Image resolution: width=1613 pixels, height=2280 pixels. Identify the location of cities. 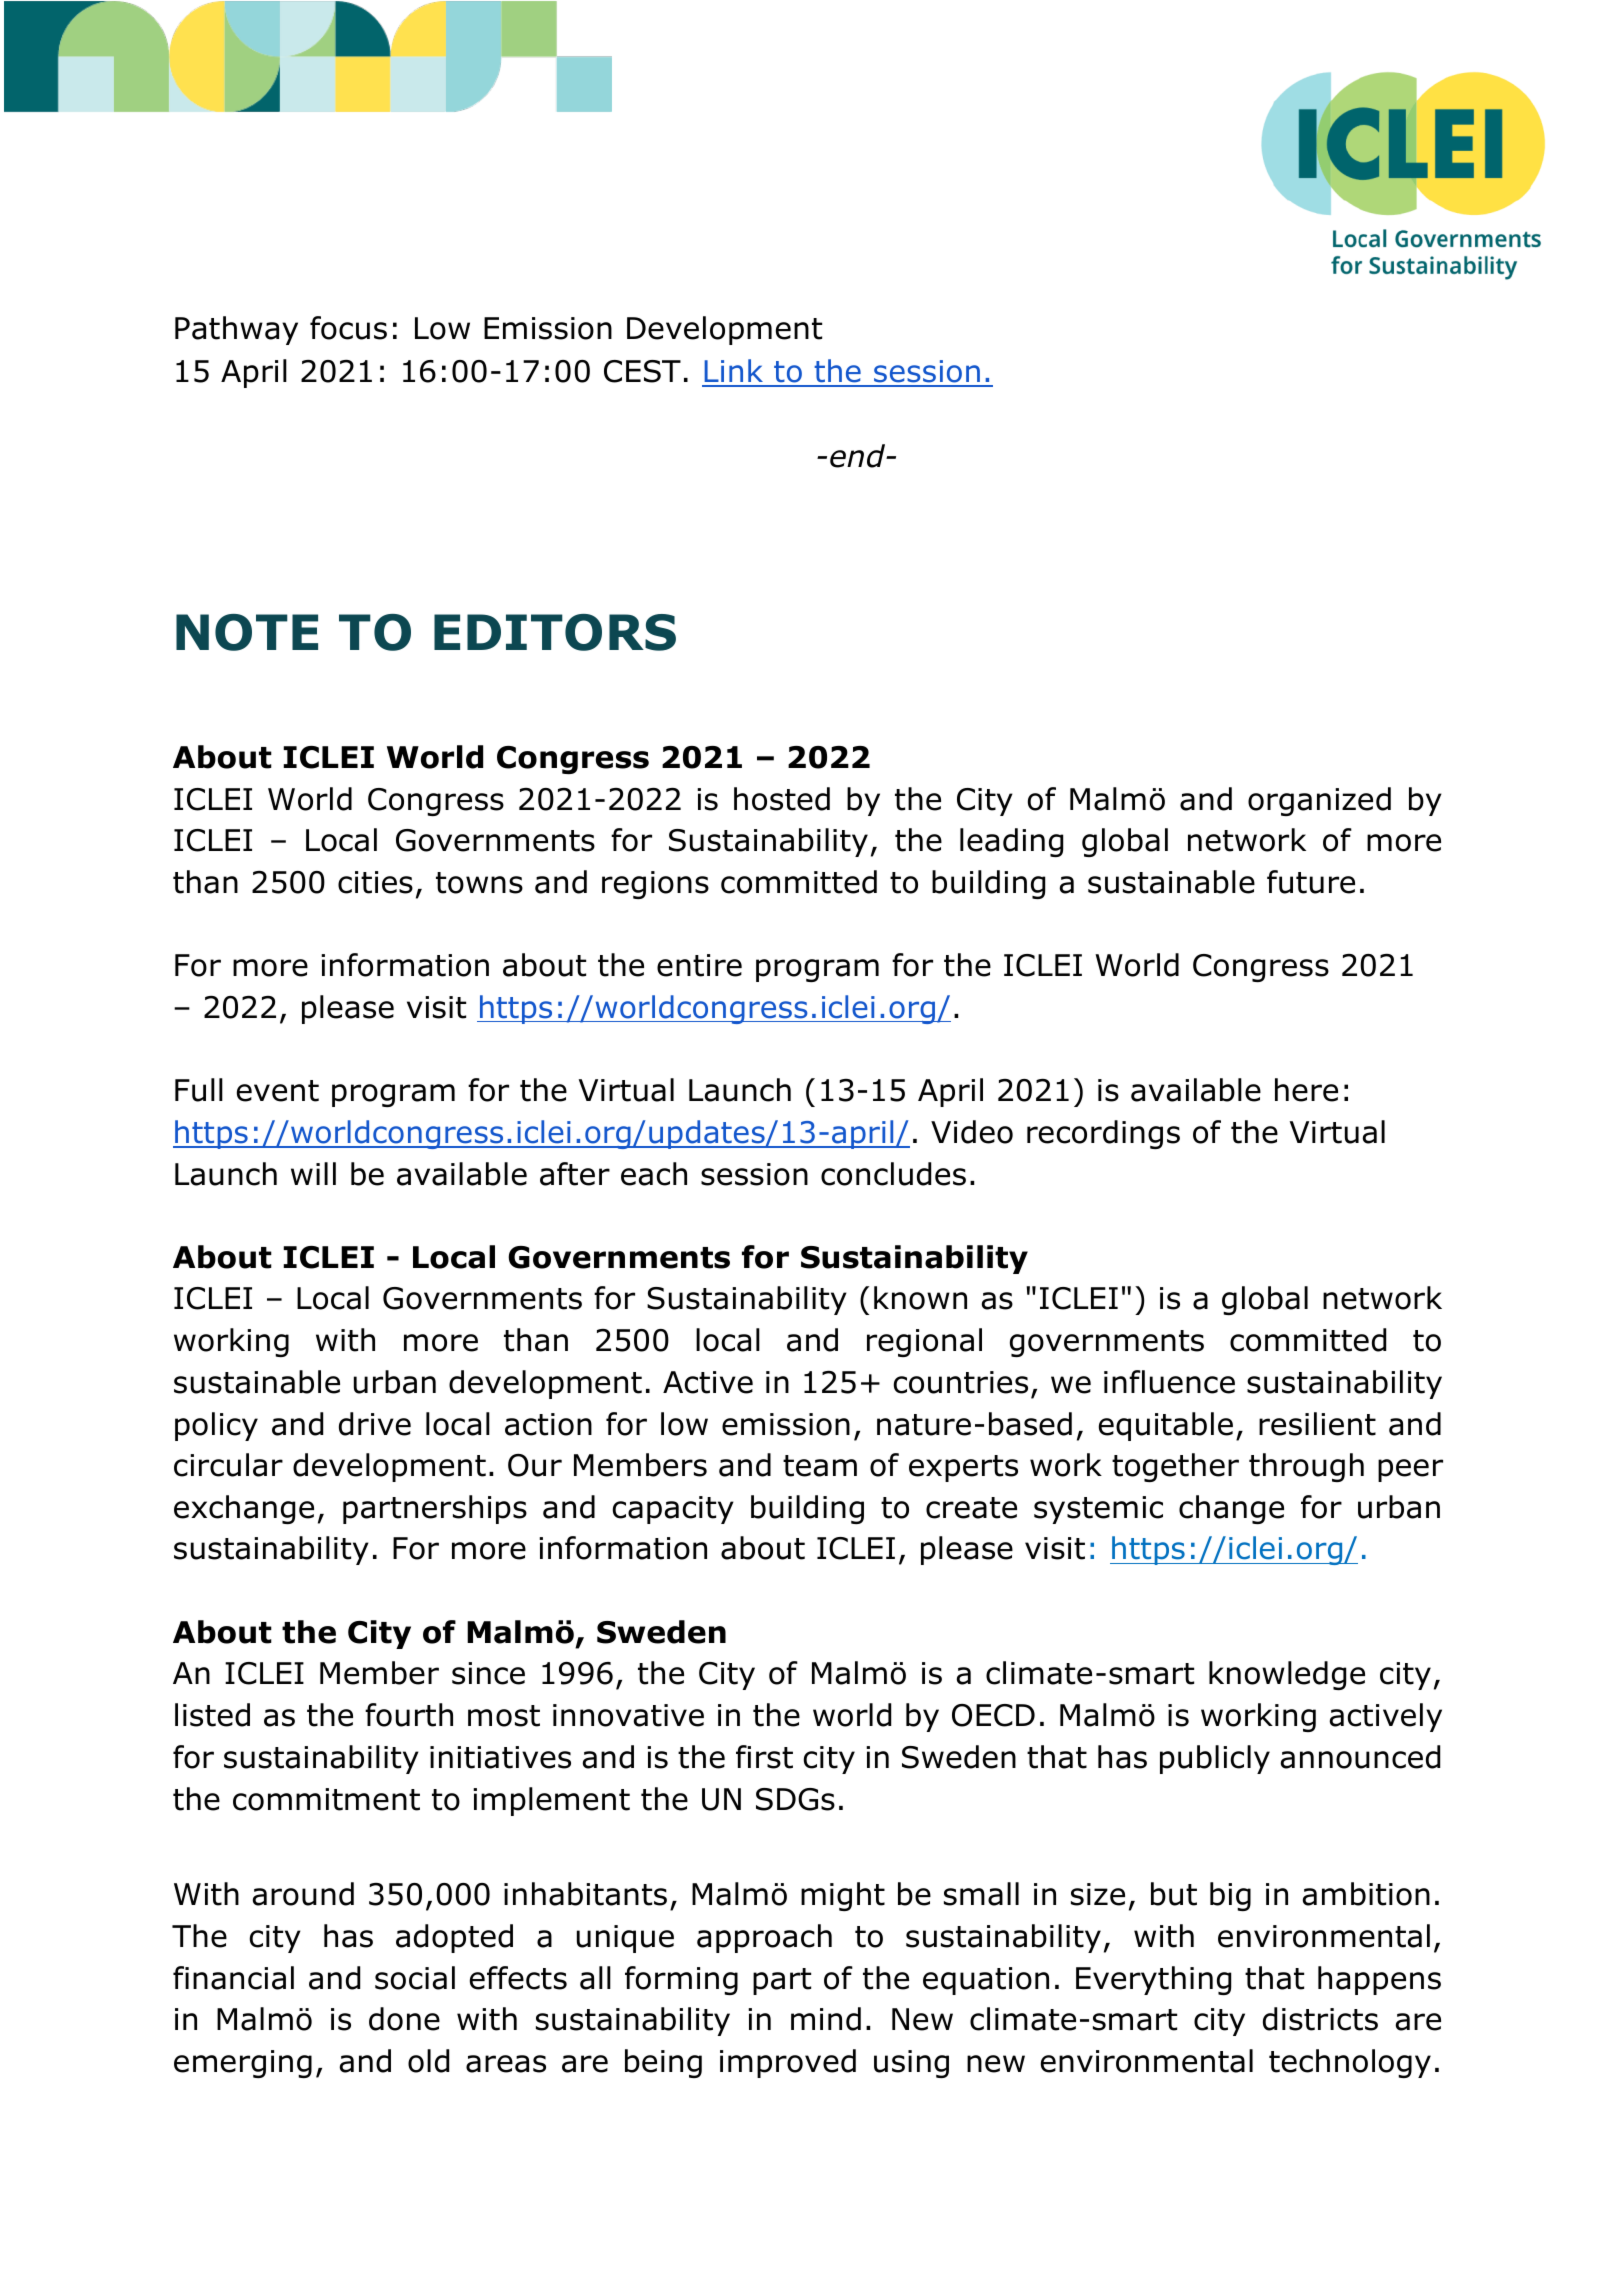
(375, 882).
